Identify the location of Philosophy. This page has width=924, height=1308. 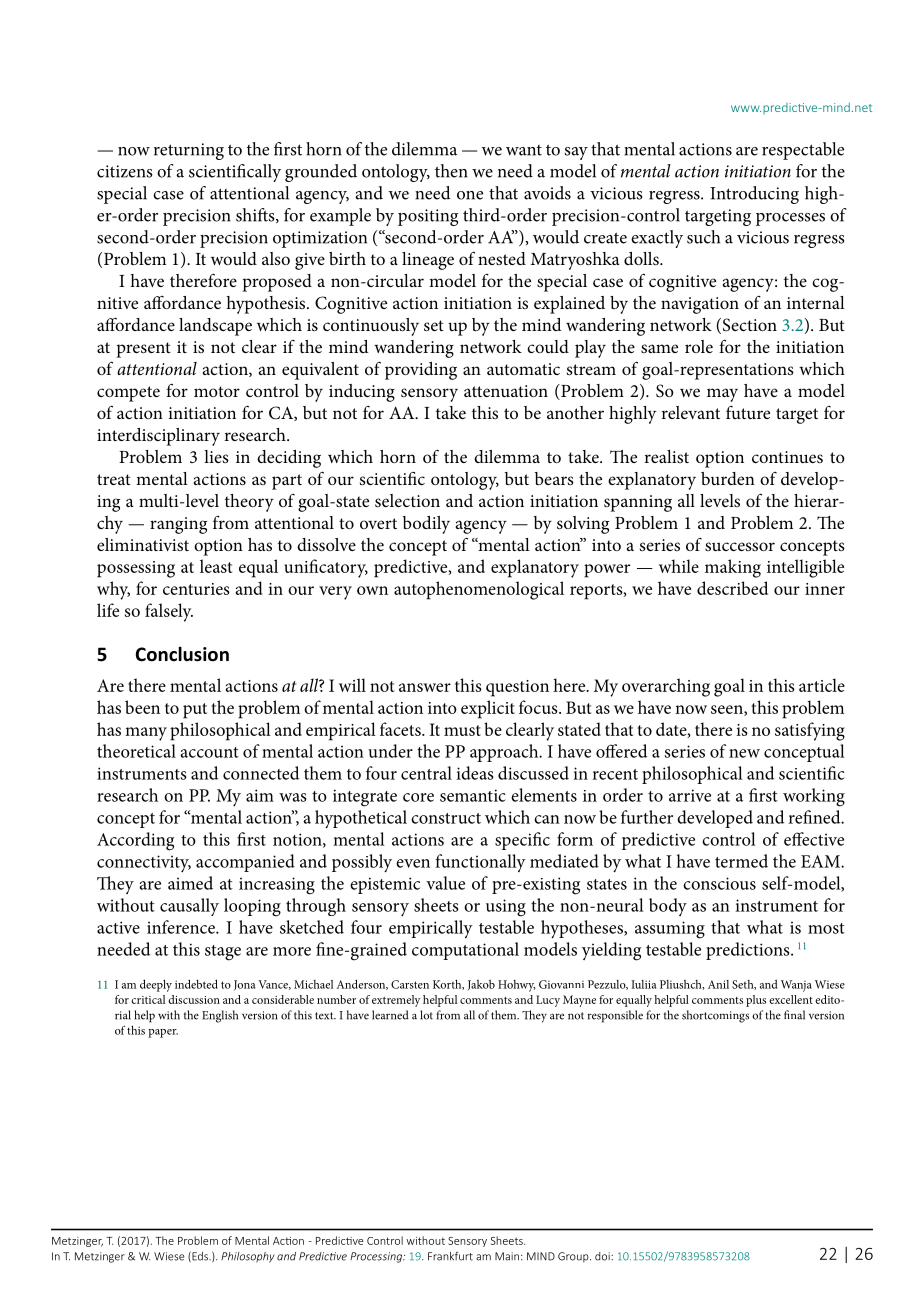
(247, 1257).
